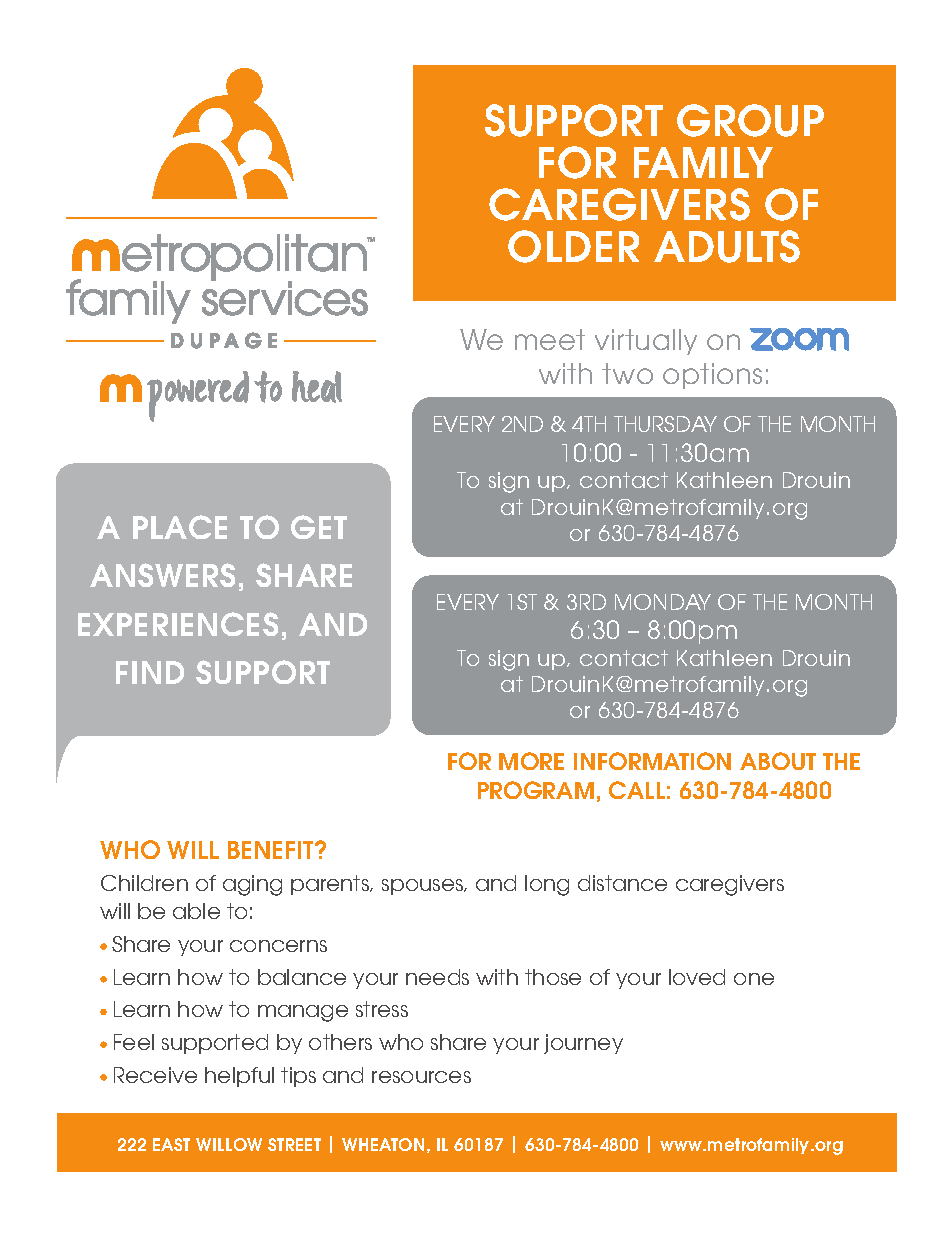 This screenshot has height=1233, width=952. Describe the element at coordinates (750, 120) in the screenshot. I see `GROUP` at that location.
